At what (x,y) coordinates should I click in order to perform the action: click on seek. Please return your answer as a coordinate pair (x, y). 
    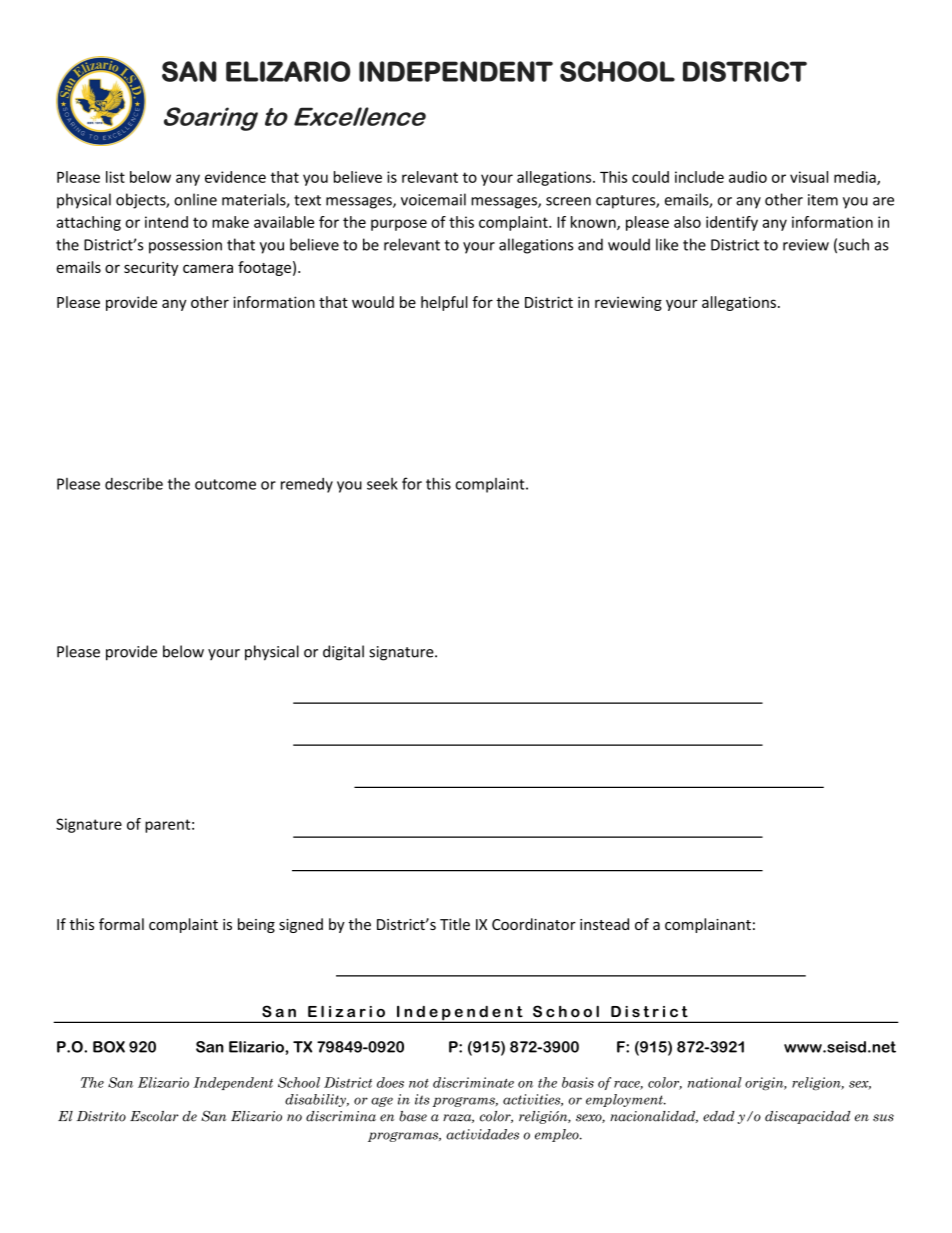
    Looking at the image, I should click on (382, 484).
